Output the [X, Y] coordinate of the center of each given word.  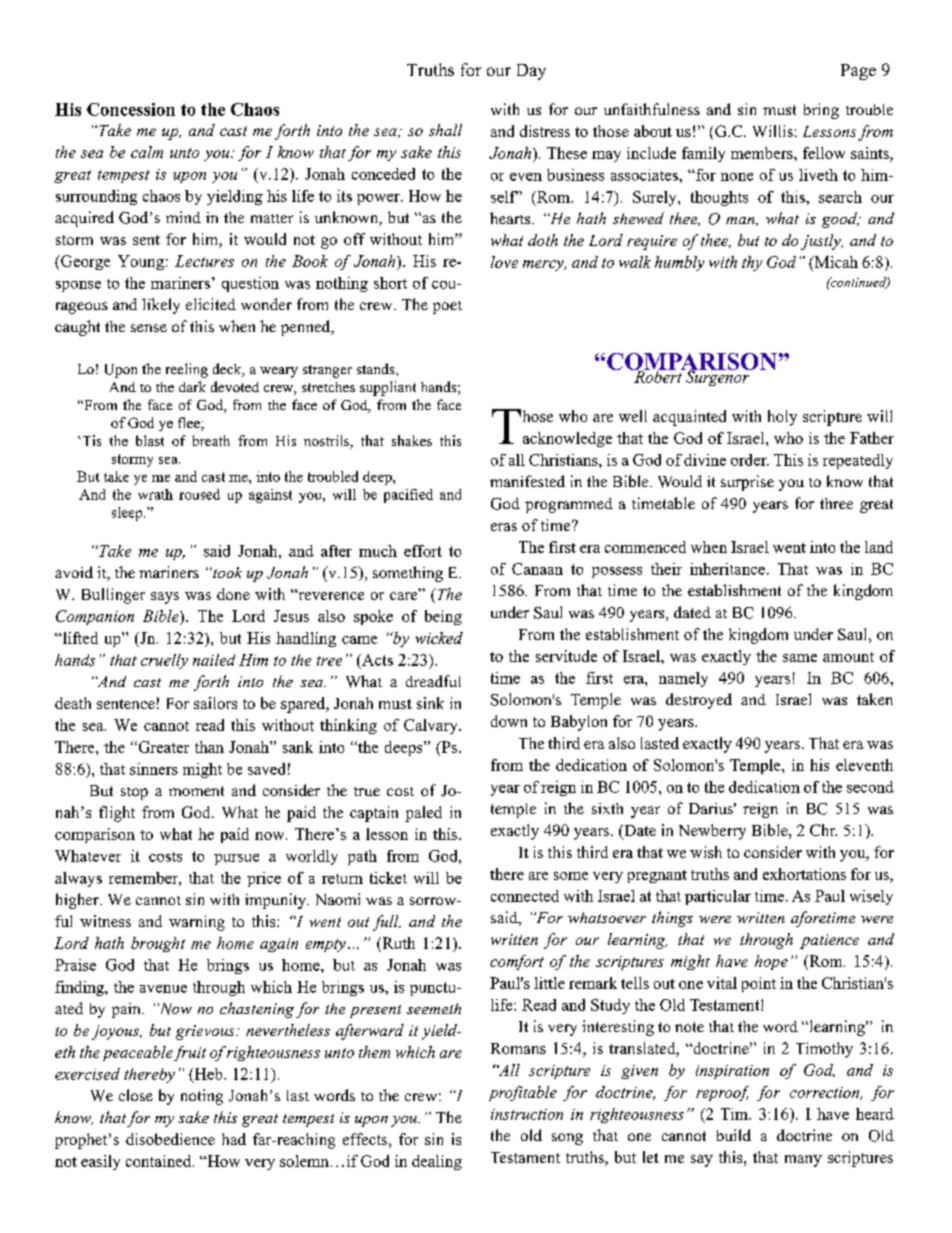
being [443, 617]
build [734, 1135]
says [165, 598]
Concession [131, 109]
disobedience [170, 1139]
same [800, 658]
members [763, 153]
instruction [527, 1114]
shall [445, 130]
